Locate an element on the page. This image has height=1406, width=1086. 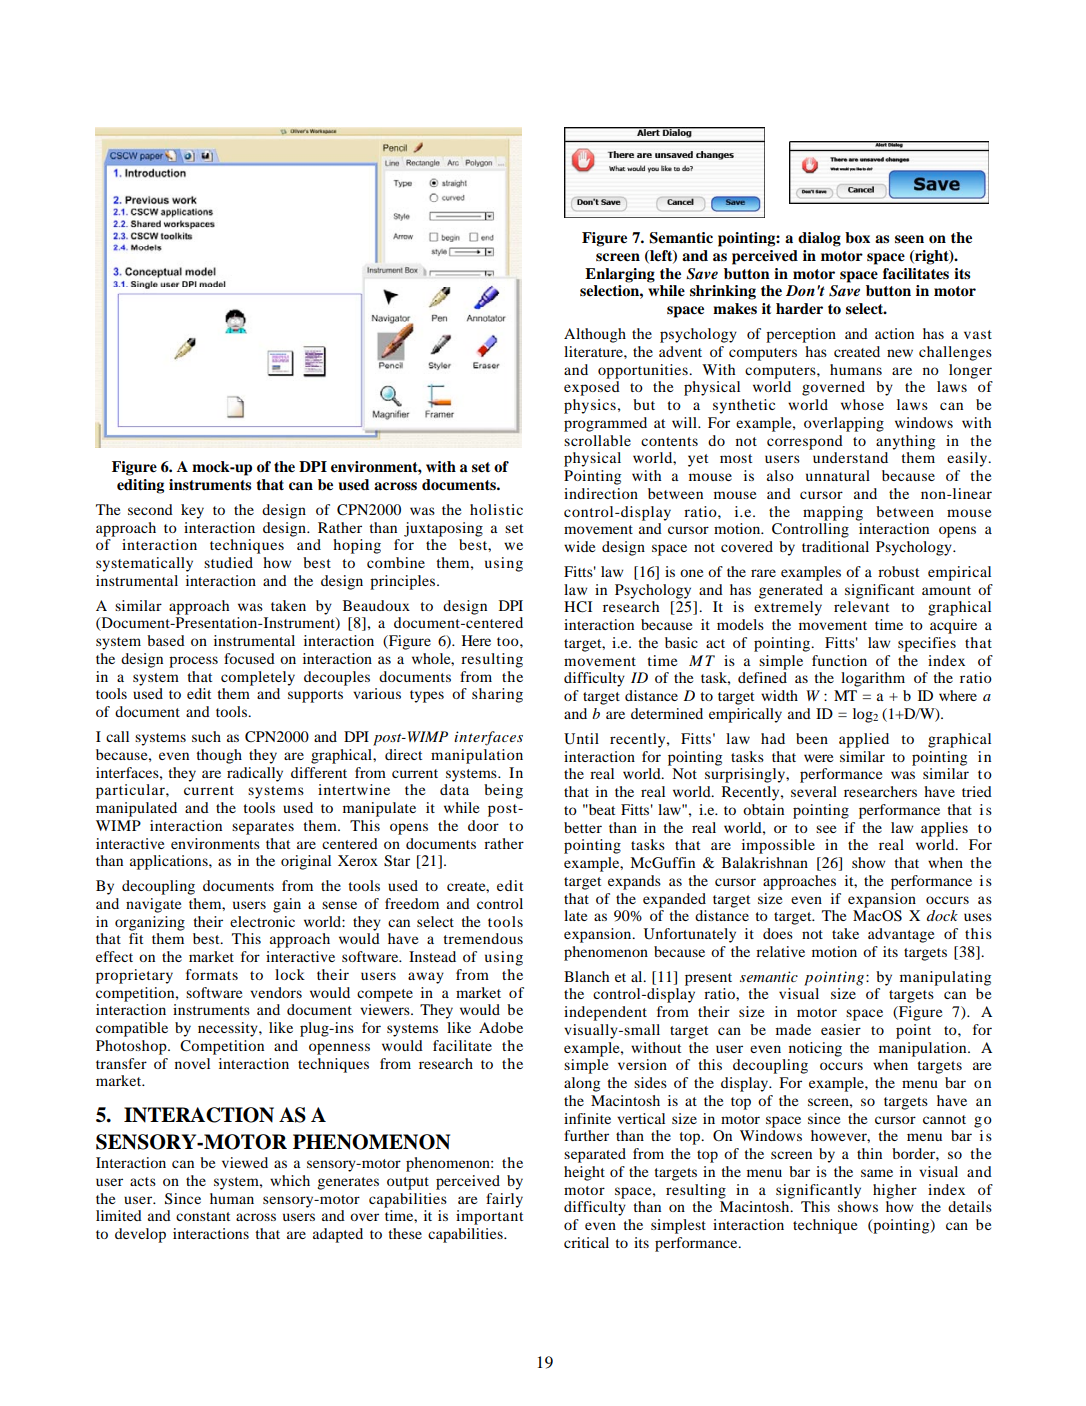
higher is located at coordinates (895, 1191).
